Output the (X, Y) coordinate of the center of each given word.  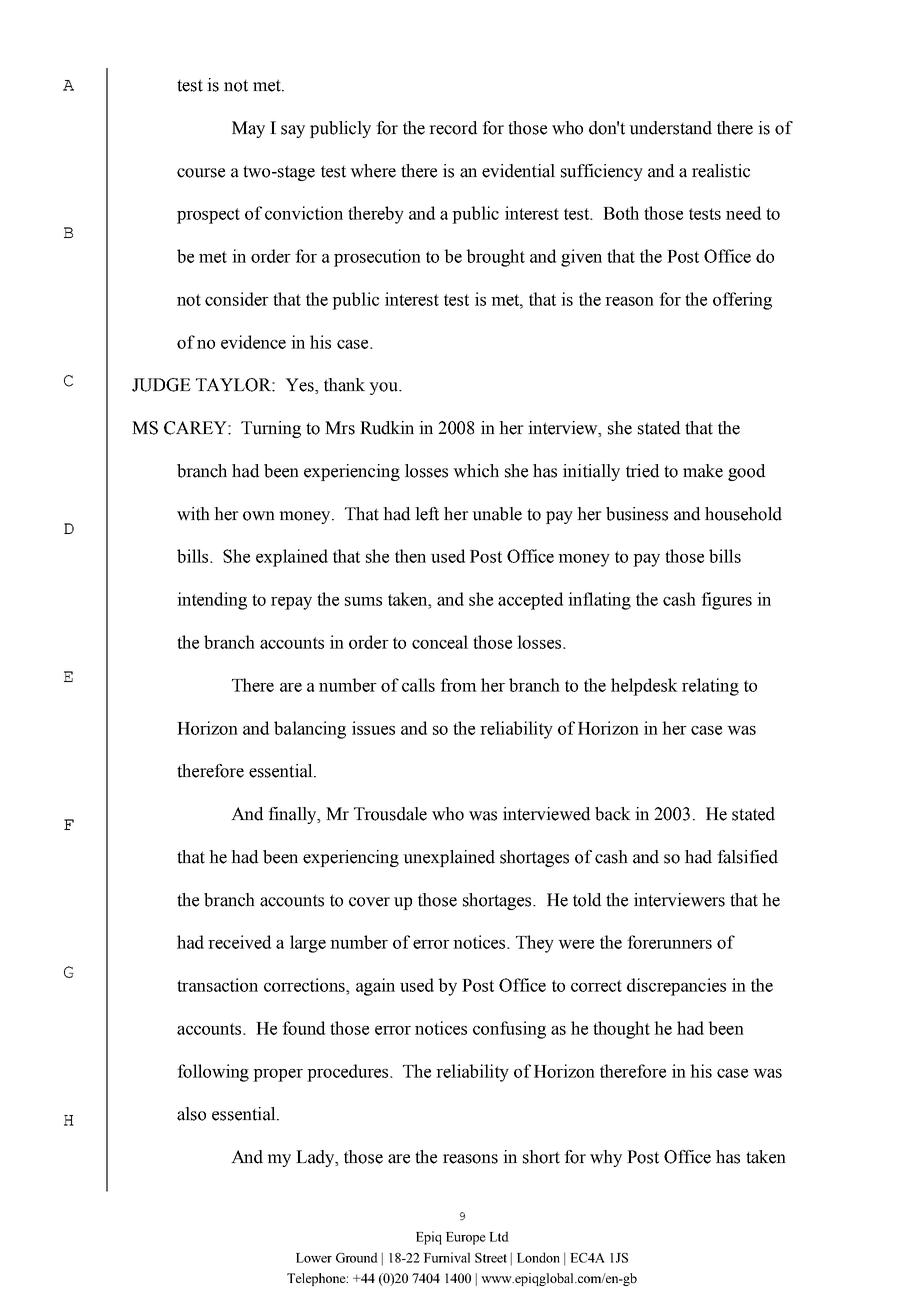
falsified (747, 857)
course (201, 173)
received (239, 942)
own (259, 516)
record (453, 128)
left (427, 514)
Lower (314, 1258)
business (637, 514)
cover (369, 902)
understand (670, 128)
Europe (466, 1238)
